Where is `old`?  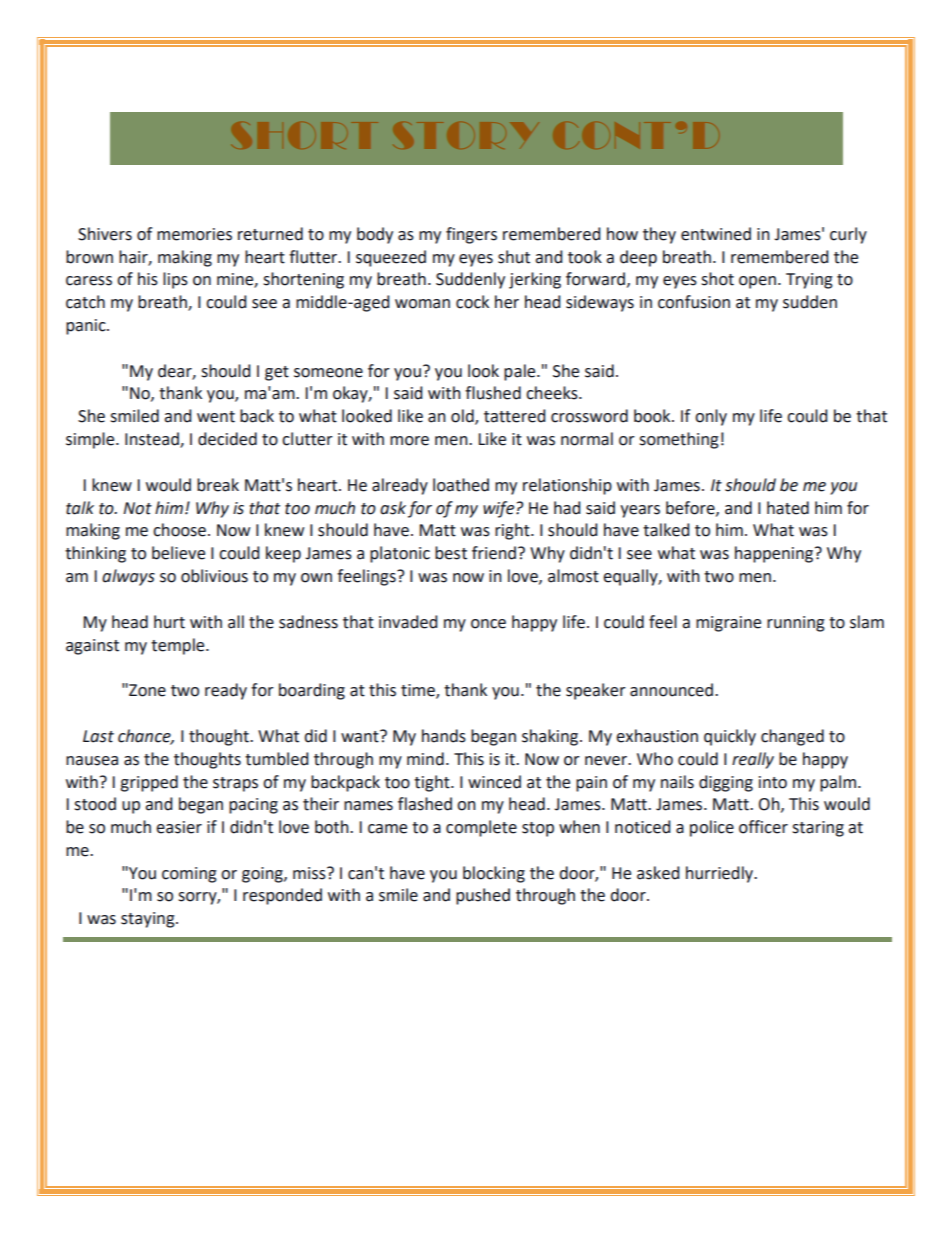 old is located at coordinates (463, 417).
